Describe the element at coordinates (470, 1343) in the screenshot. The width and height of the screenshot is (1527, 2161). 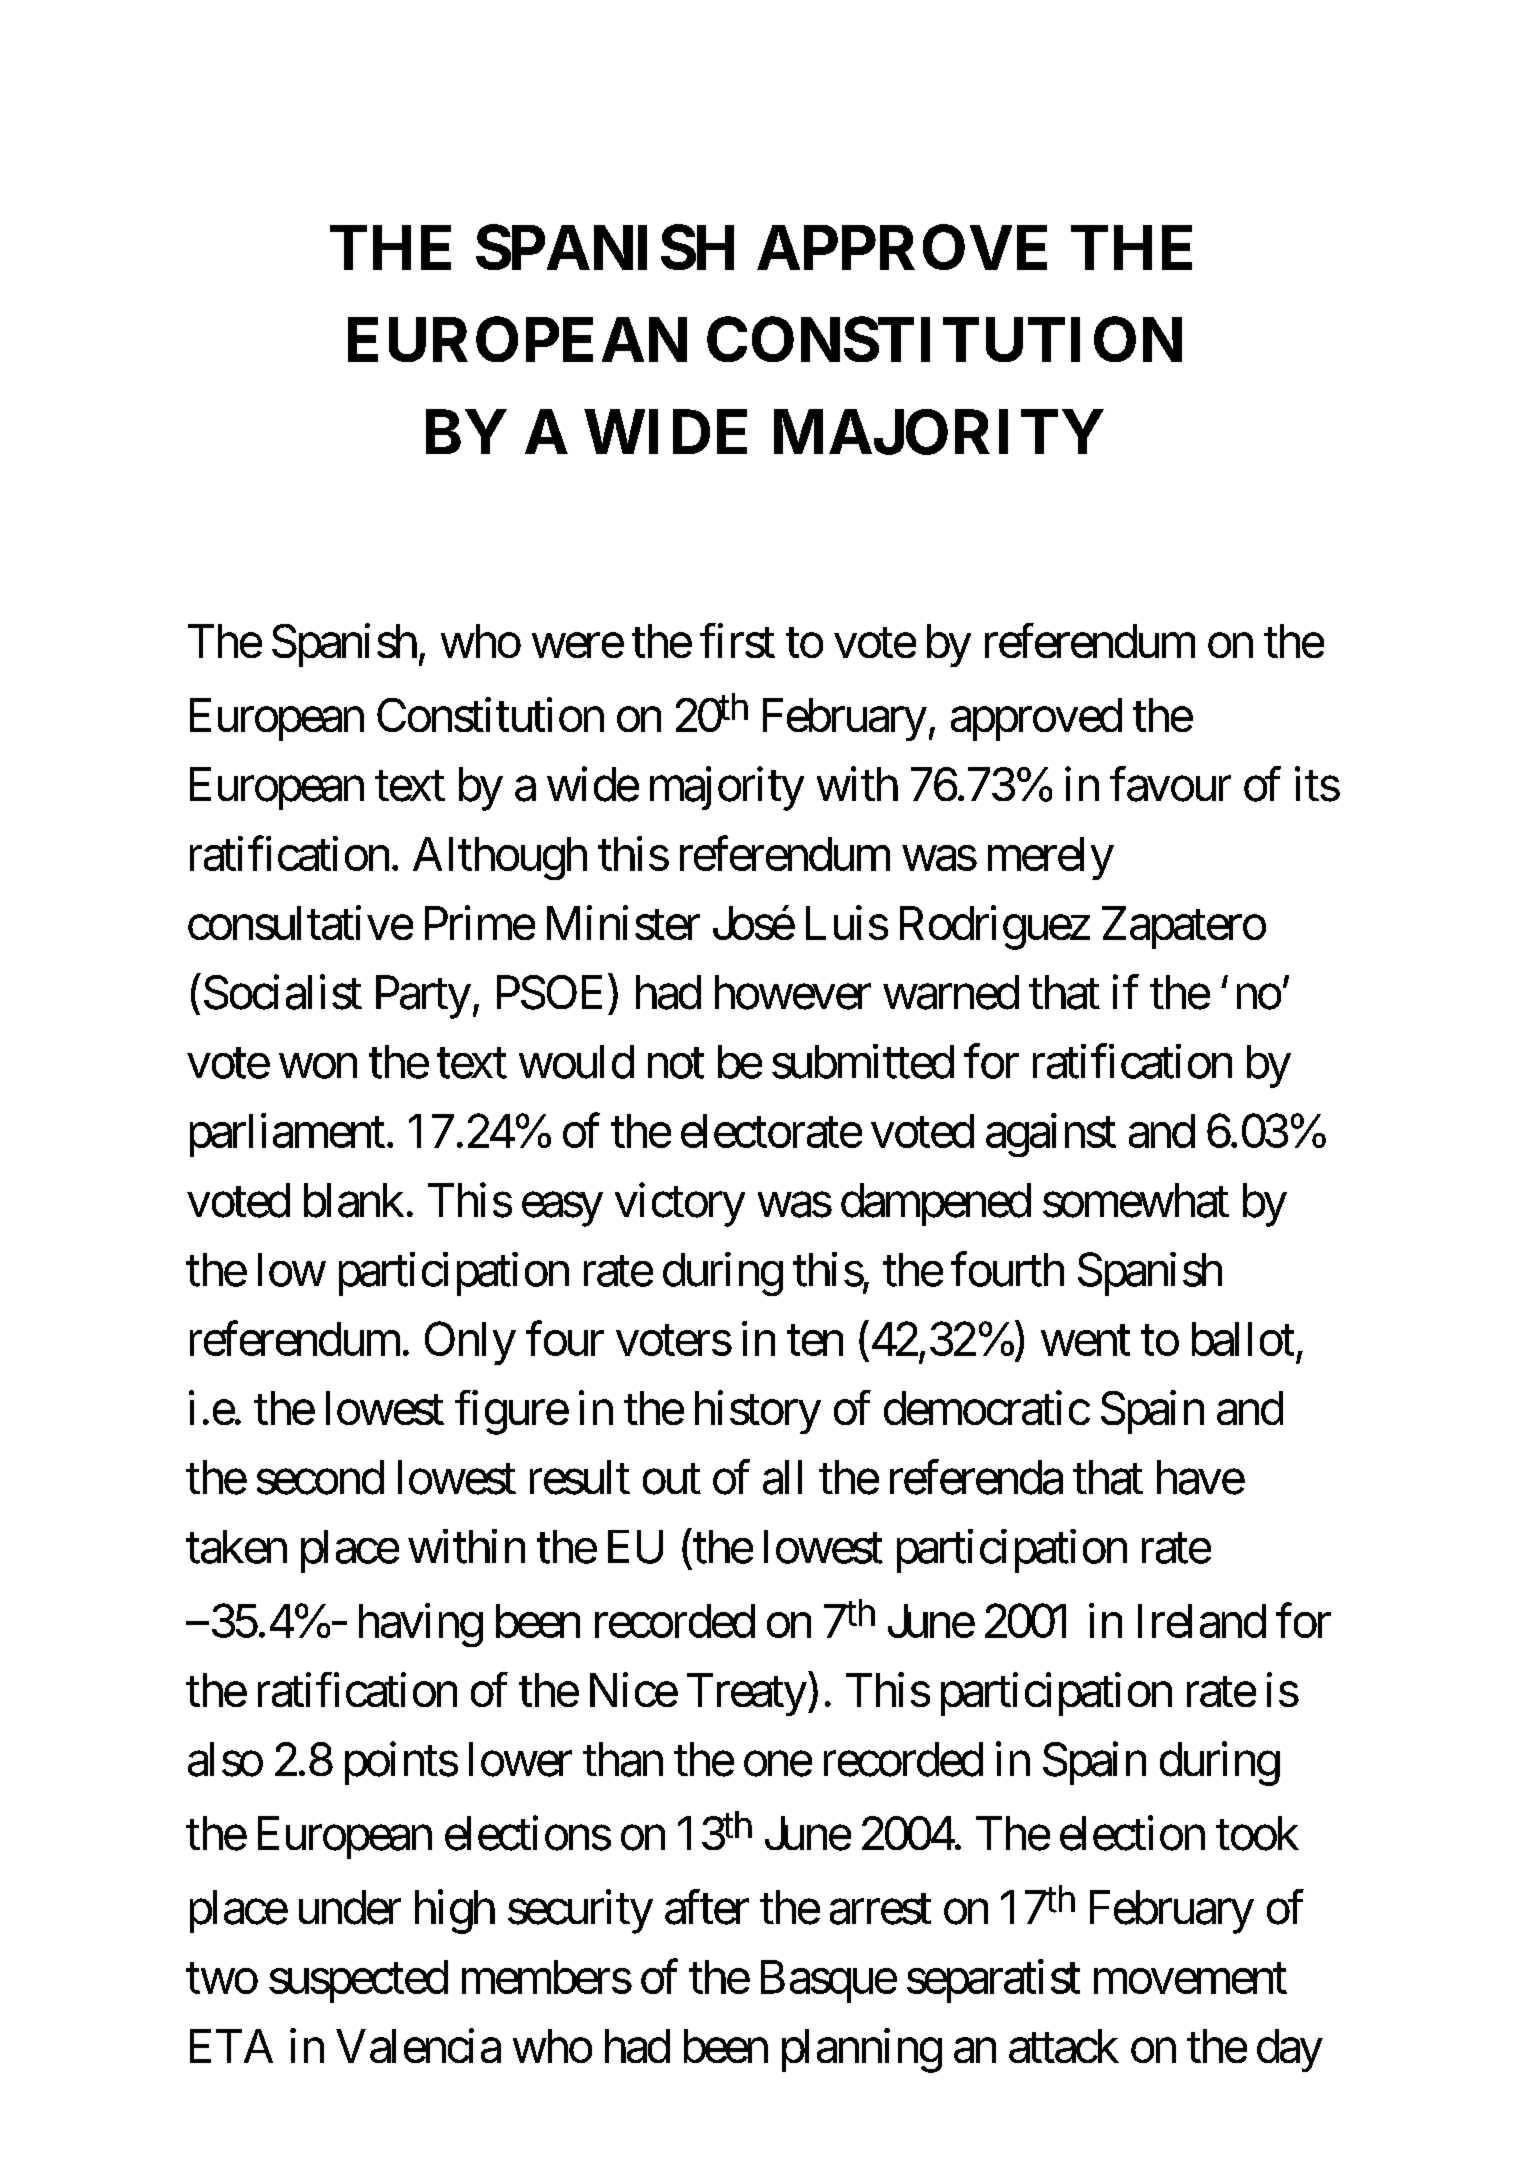
I see `Only` at that location.
